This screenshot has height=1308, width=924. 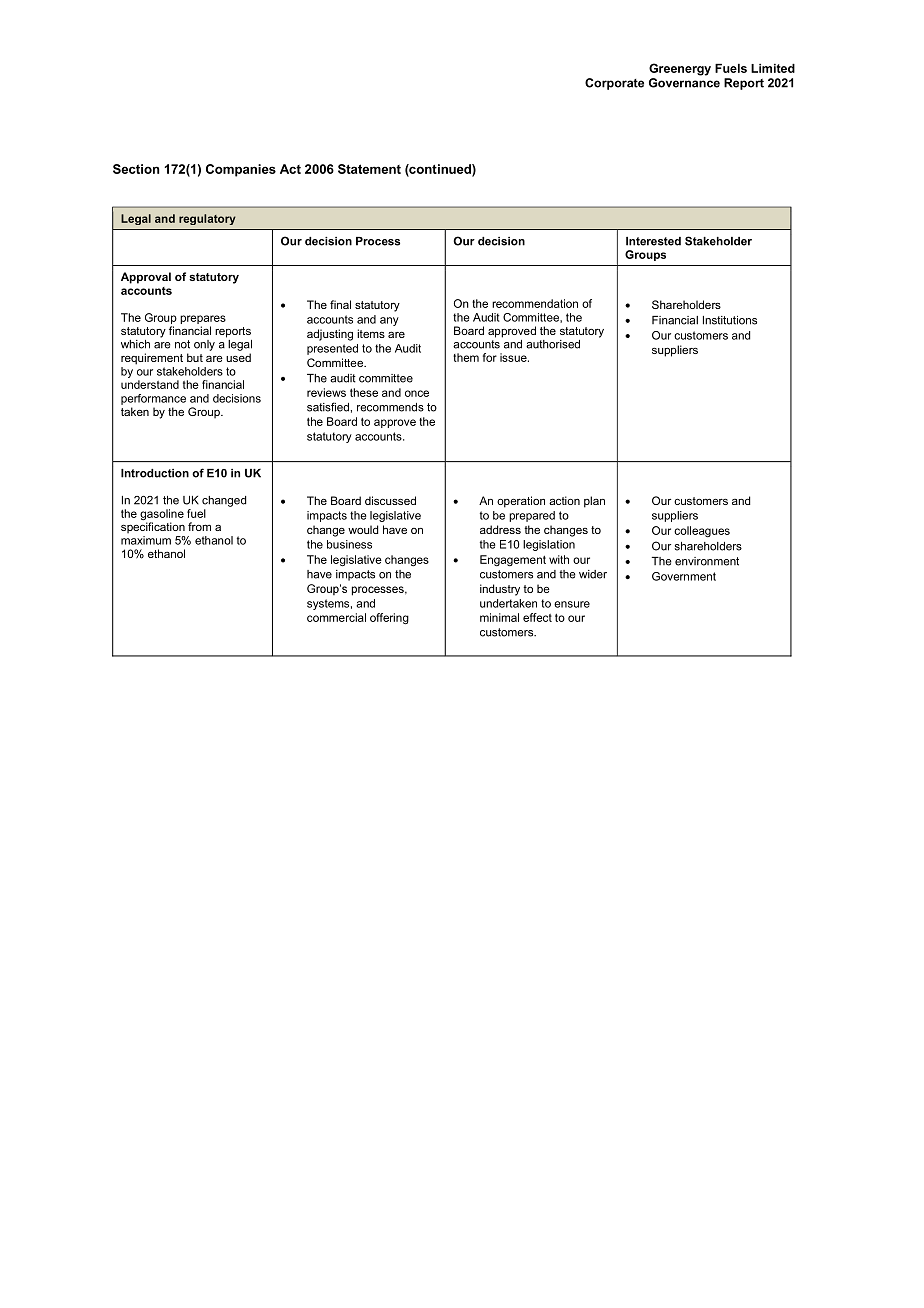 I want to click on industry, so click(x=500, y=590).
